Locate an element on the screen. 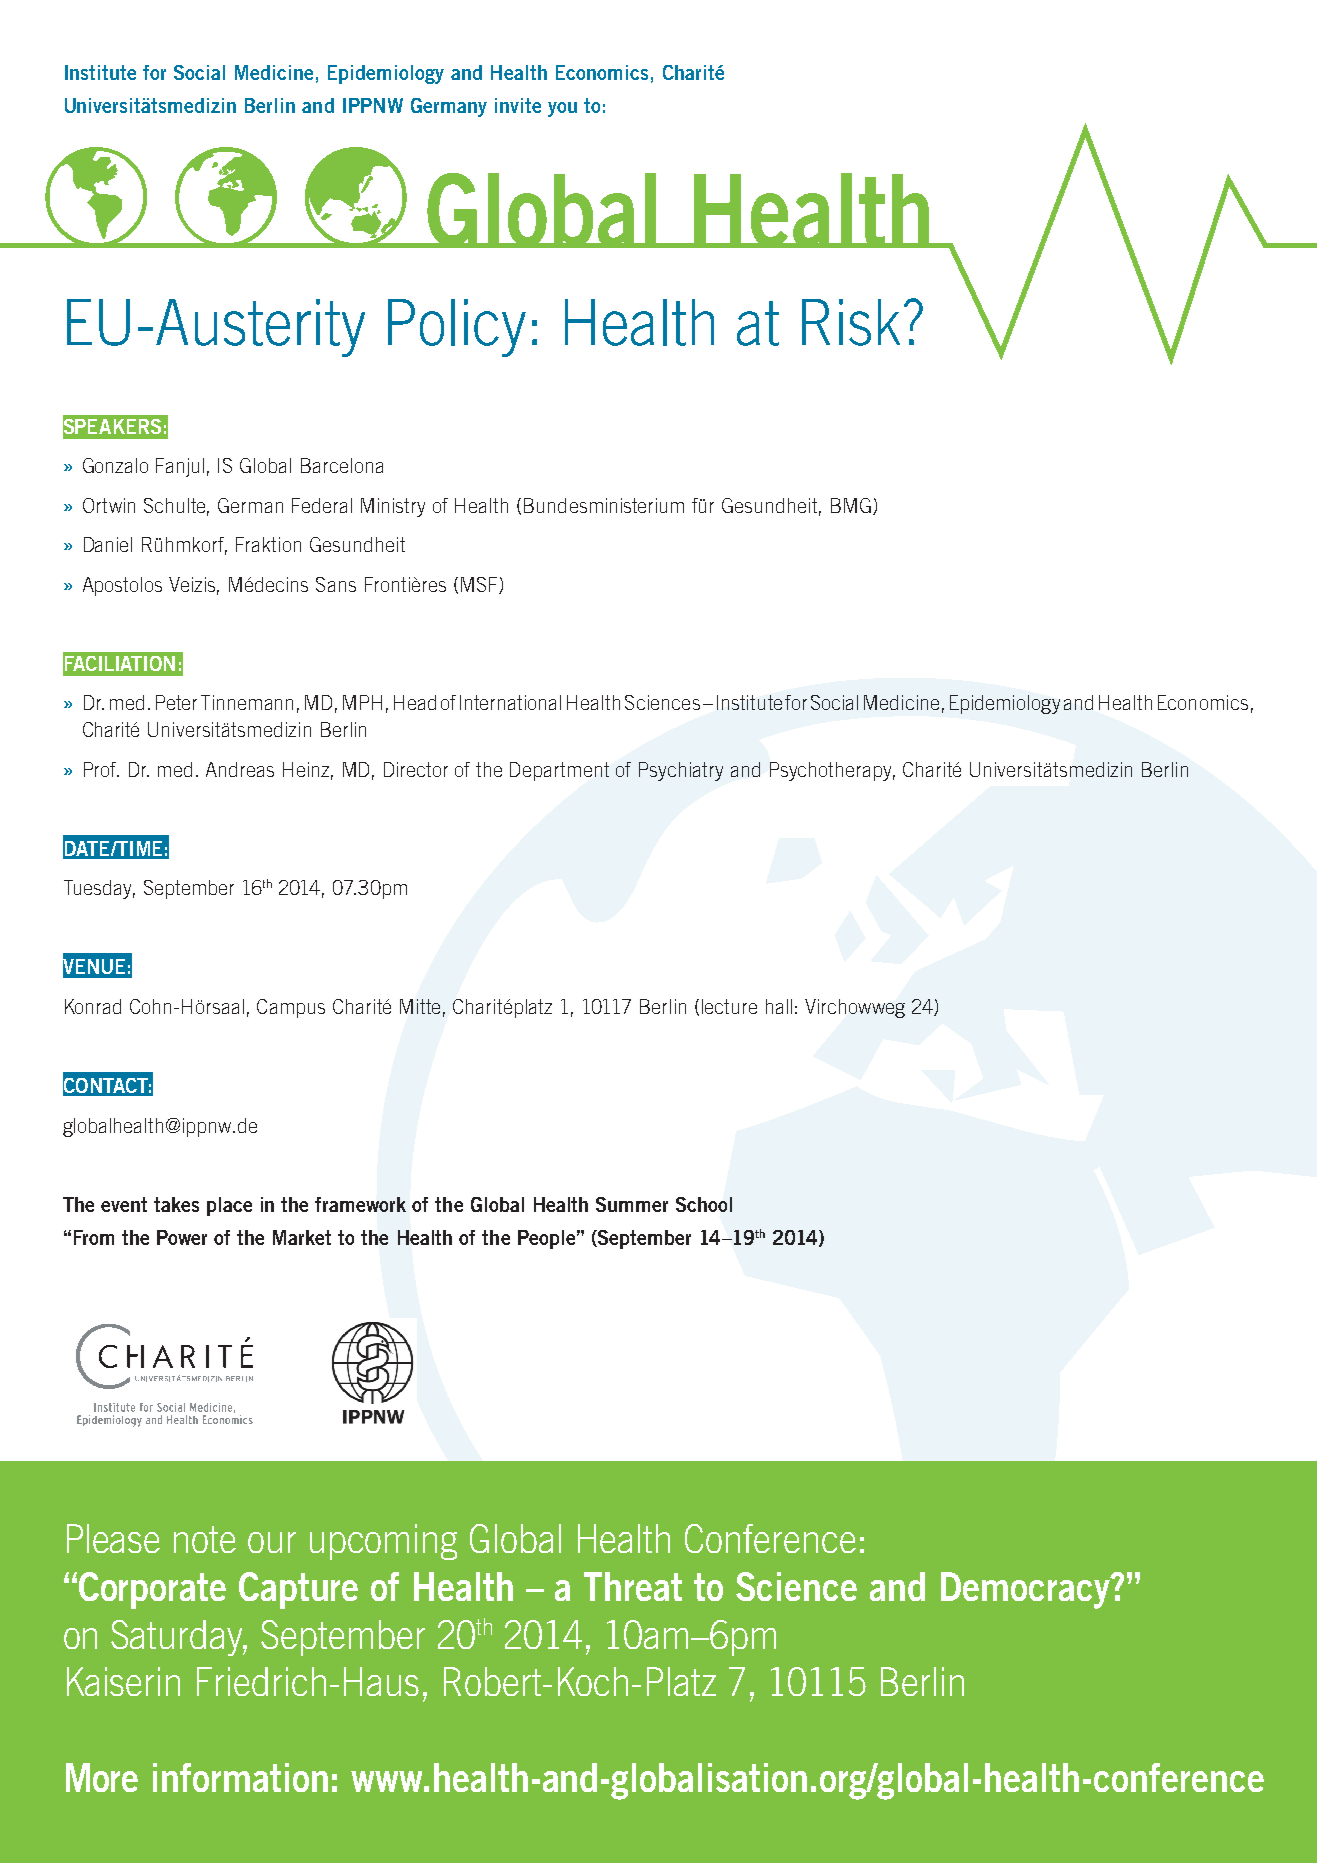 Image resolution: width=1317 pixels, height=1863 pixels. information is located at coordinates (240, 1777).
